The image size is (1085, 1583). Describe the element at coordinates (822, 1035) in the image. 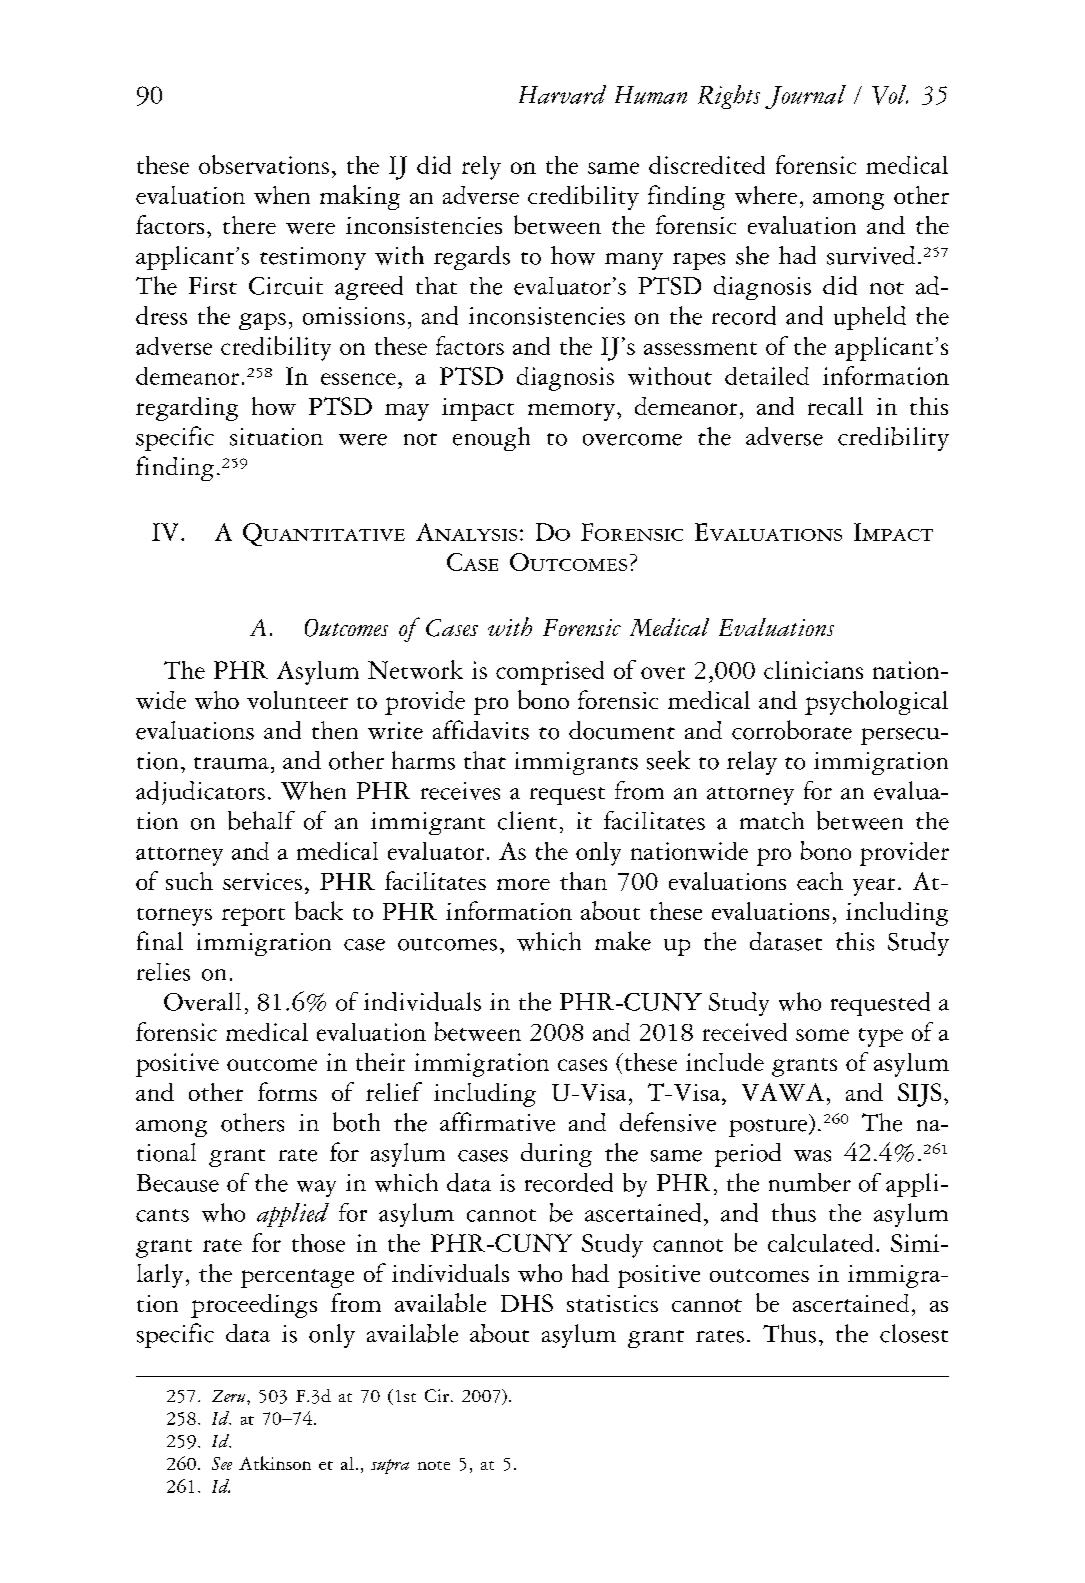

I see `some` at that location.
